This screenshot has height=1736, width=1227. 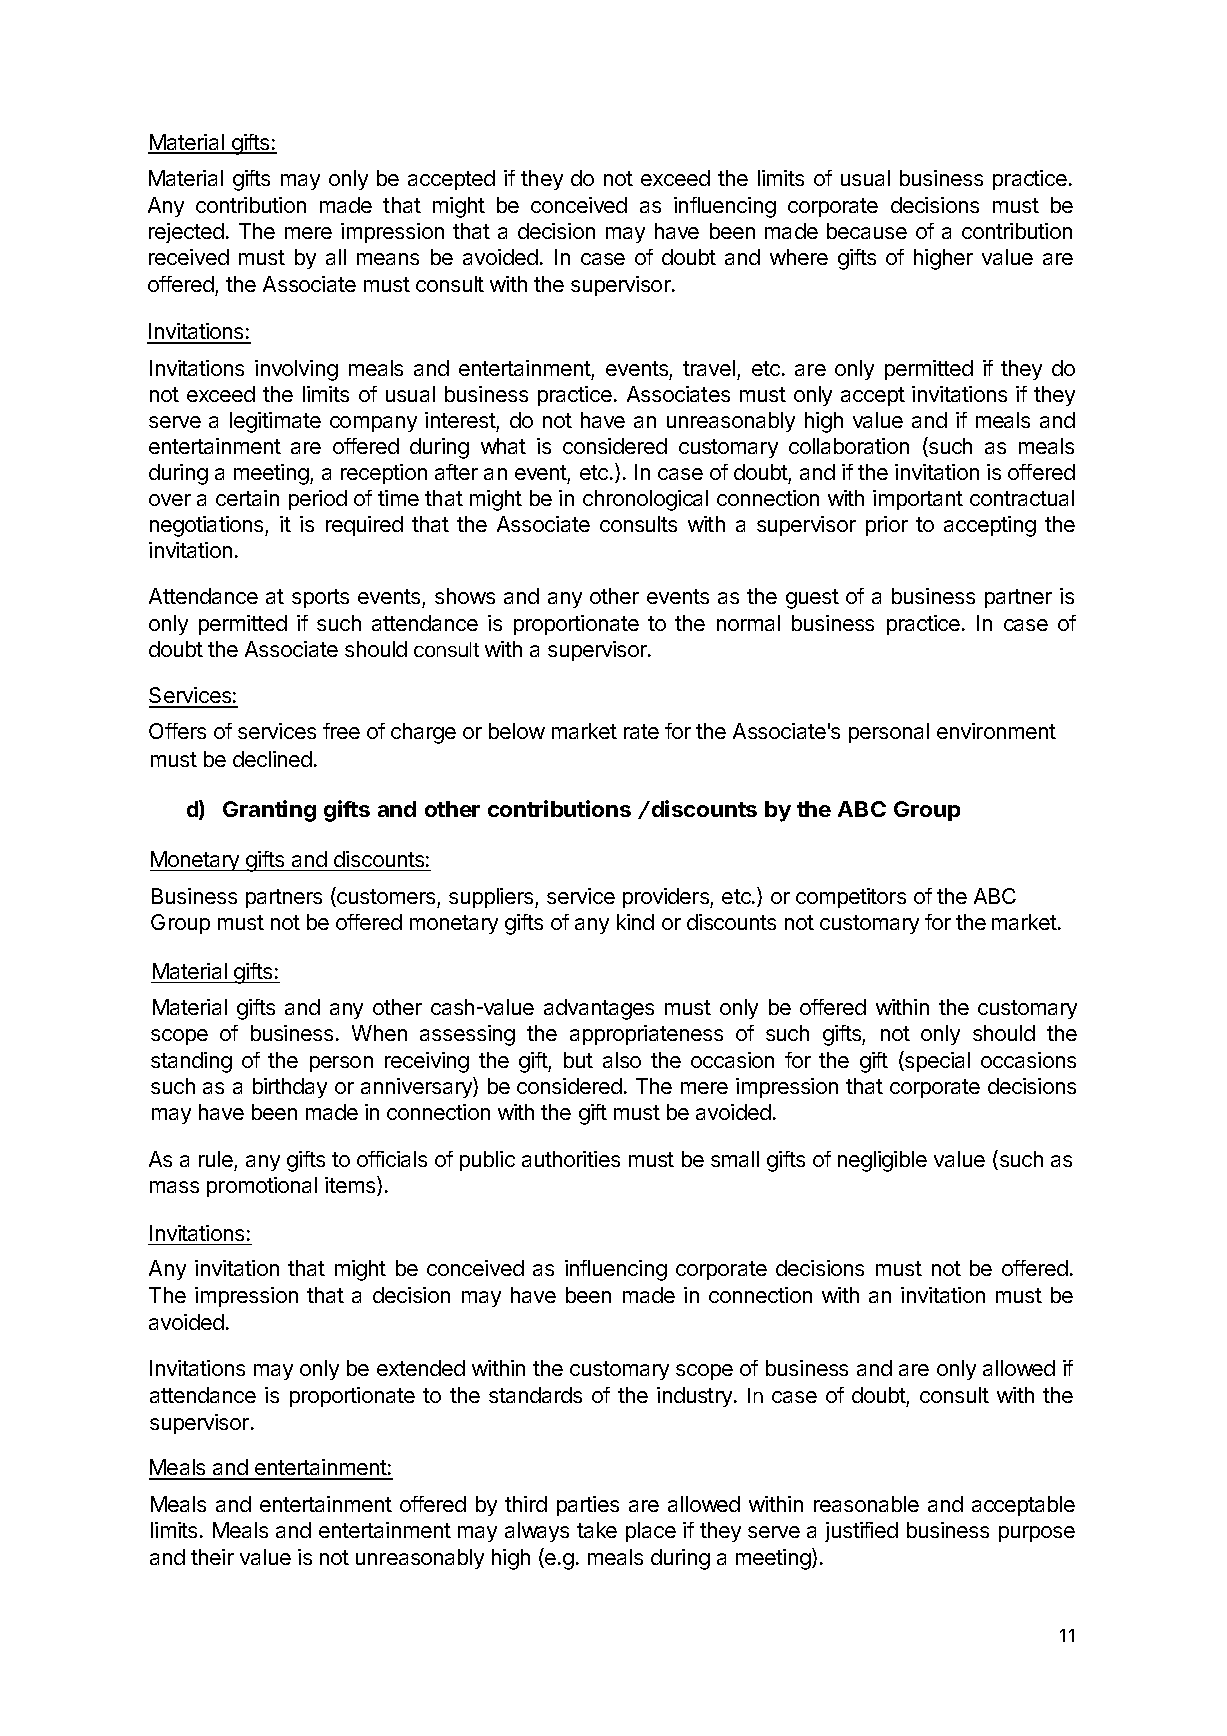 I want to click on because, so click(x=867, y=231).
